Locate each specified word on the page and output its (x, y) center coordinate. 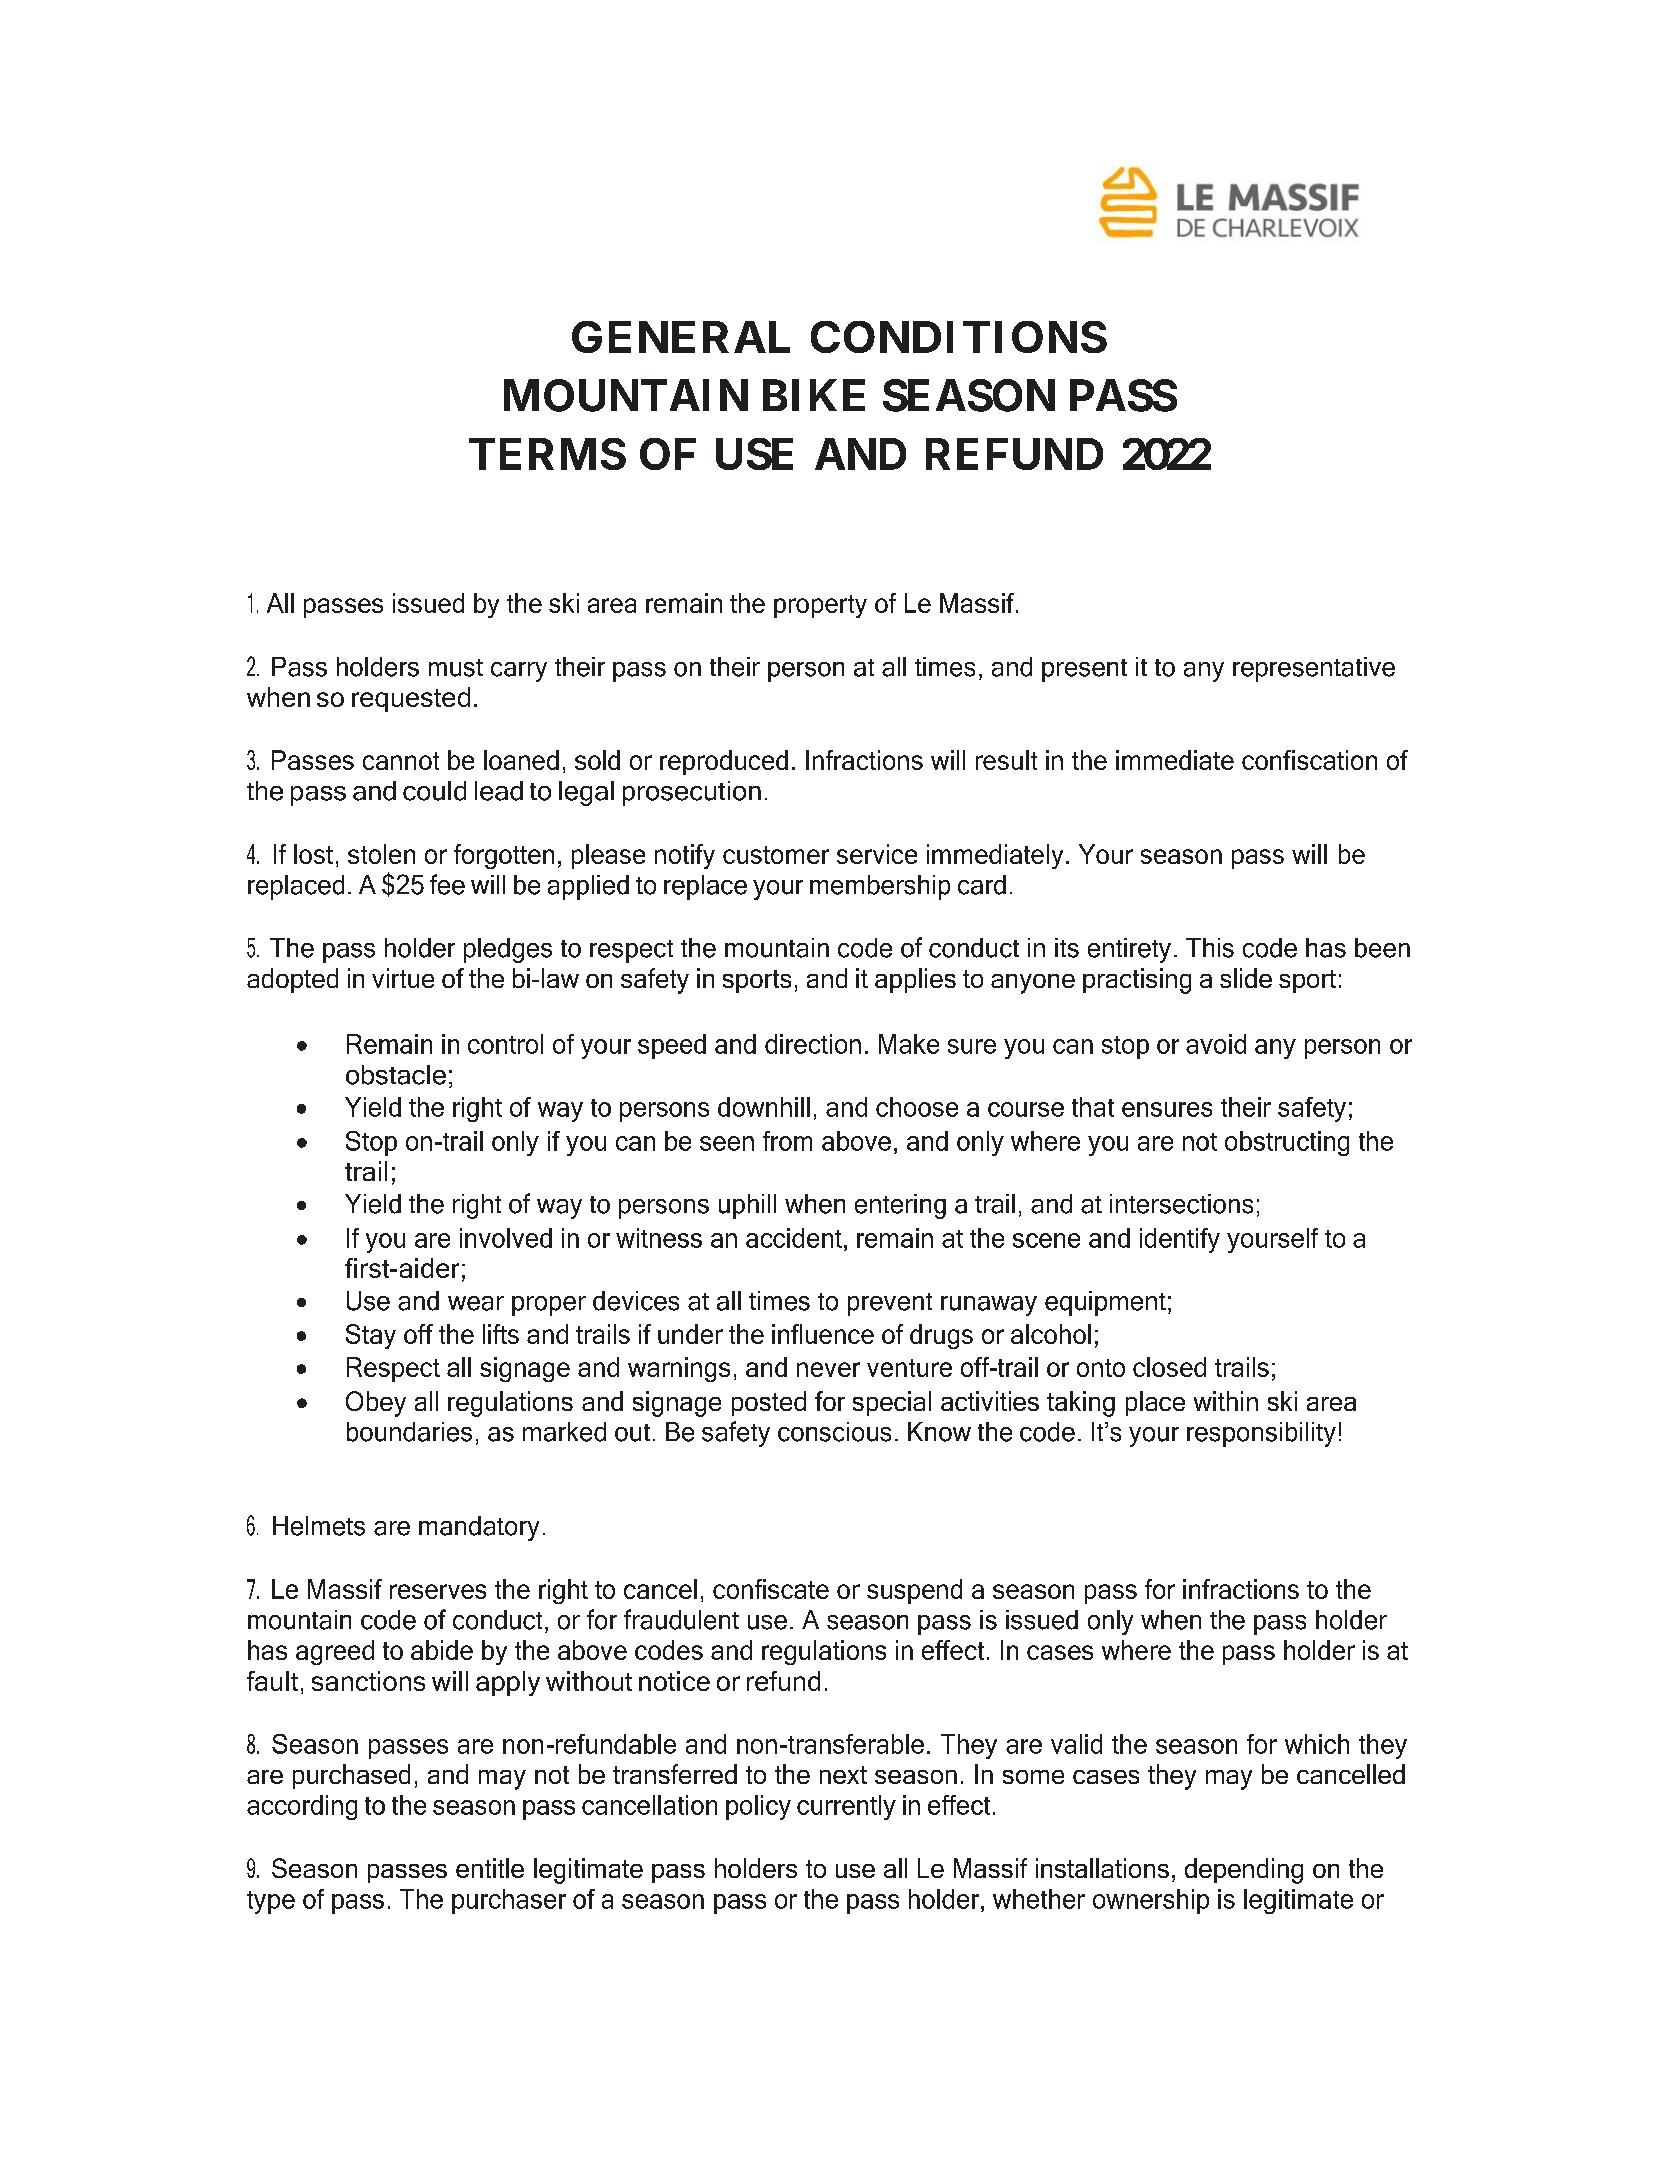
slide (1246, 978)
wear (476, 1303)
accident (794, 1238)
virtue (403, 978)
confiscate (771, 1589)
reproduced (724, 762)
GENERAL (681, 337)
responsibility (1261, 1434)
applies (915, 980)
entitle (490, 1868)
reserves (438, 1591)
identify (1180, 1240)
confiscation (1309, 760)
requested (411, 699)
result (1006, 760)
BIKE (814, 395)
